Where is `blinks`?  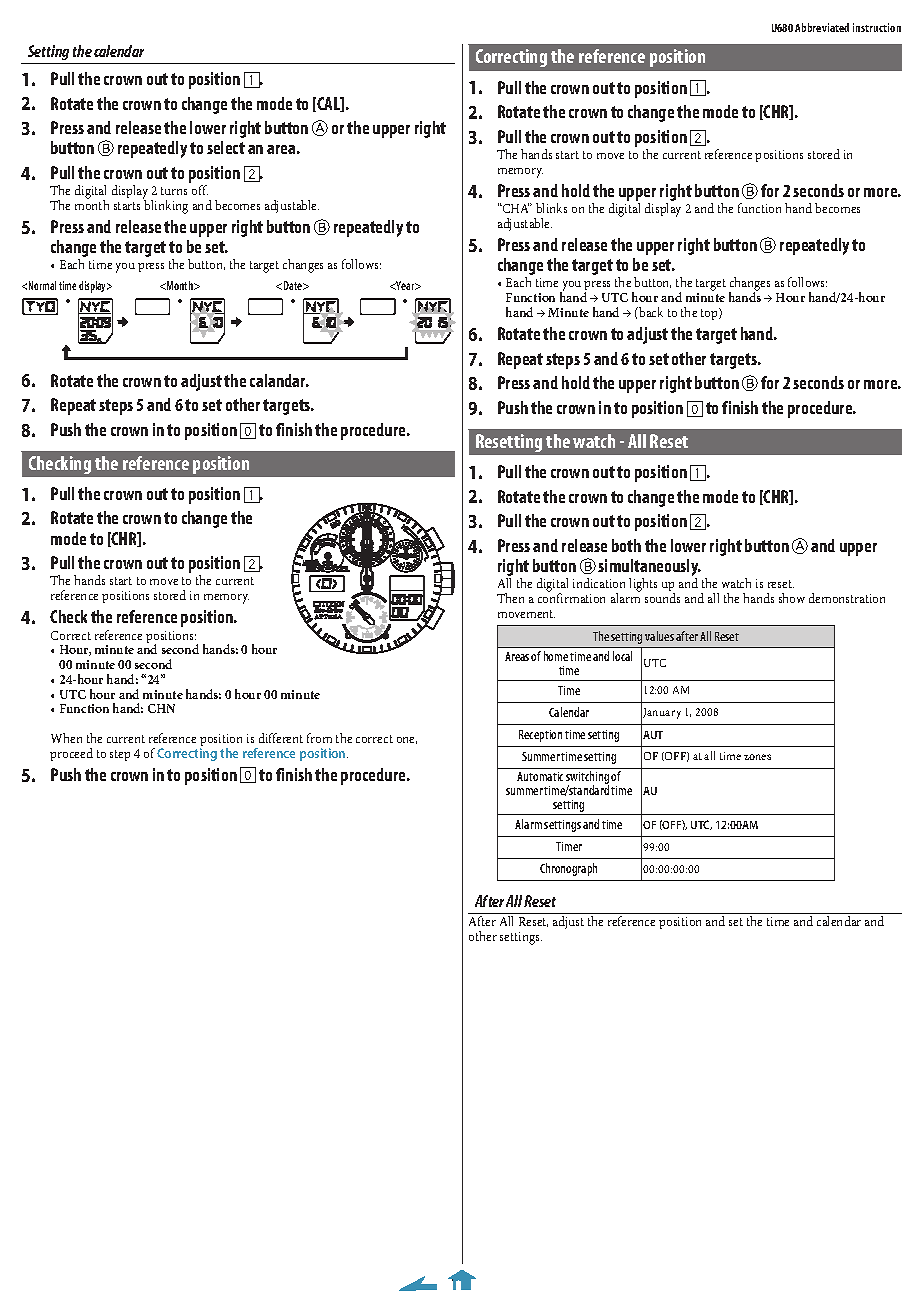 blinks is located at coordinates (551, 208).
